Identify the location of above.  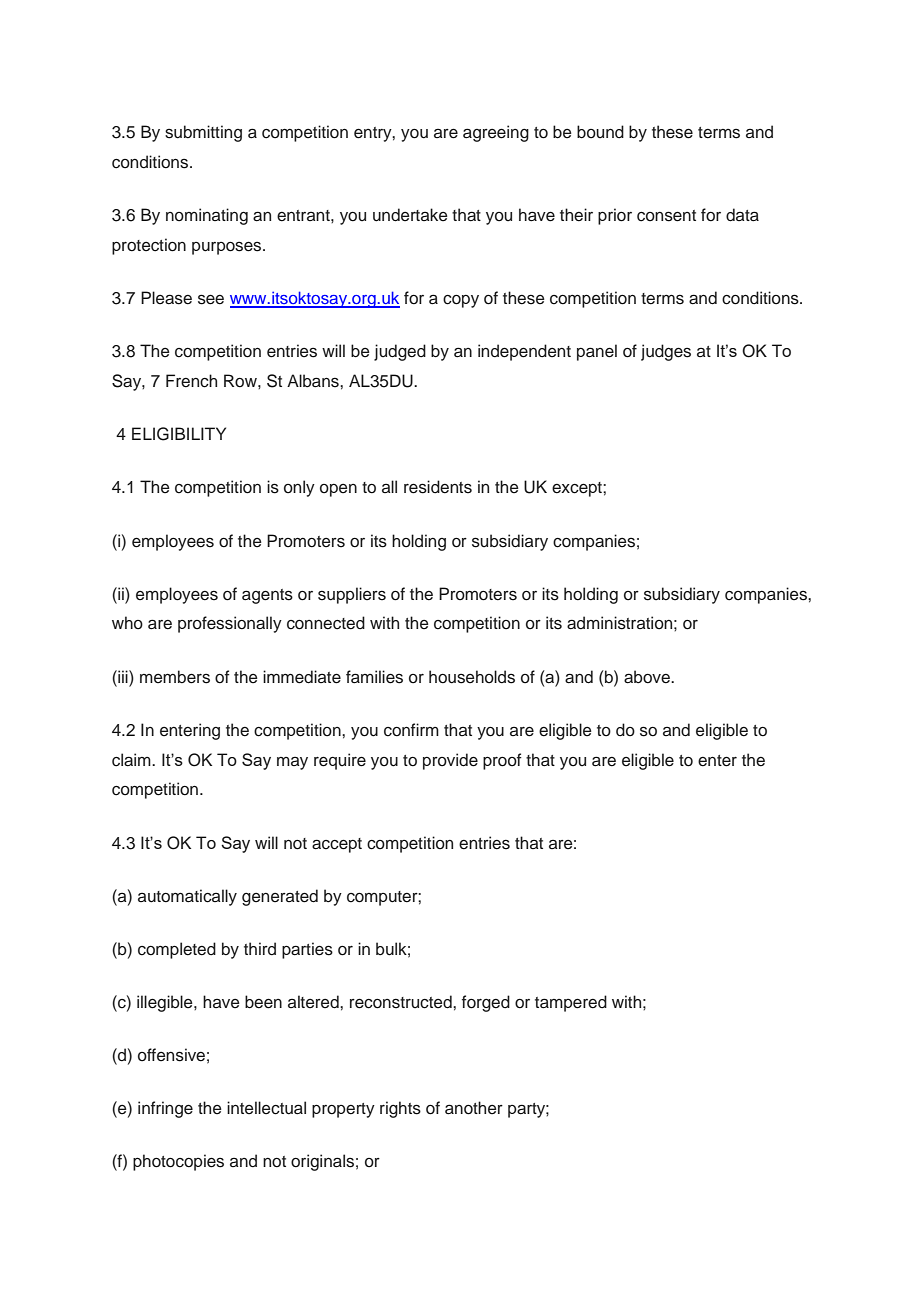
(648, 677).
